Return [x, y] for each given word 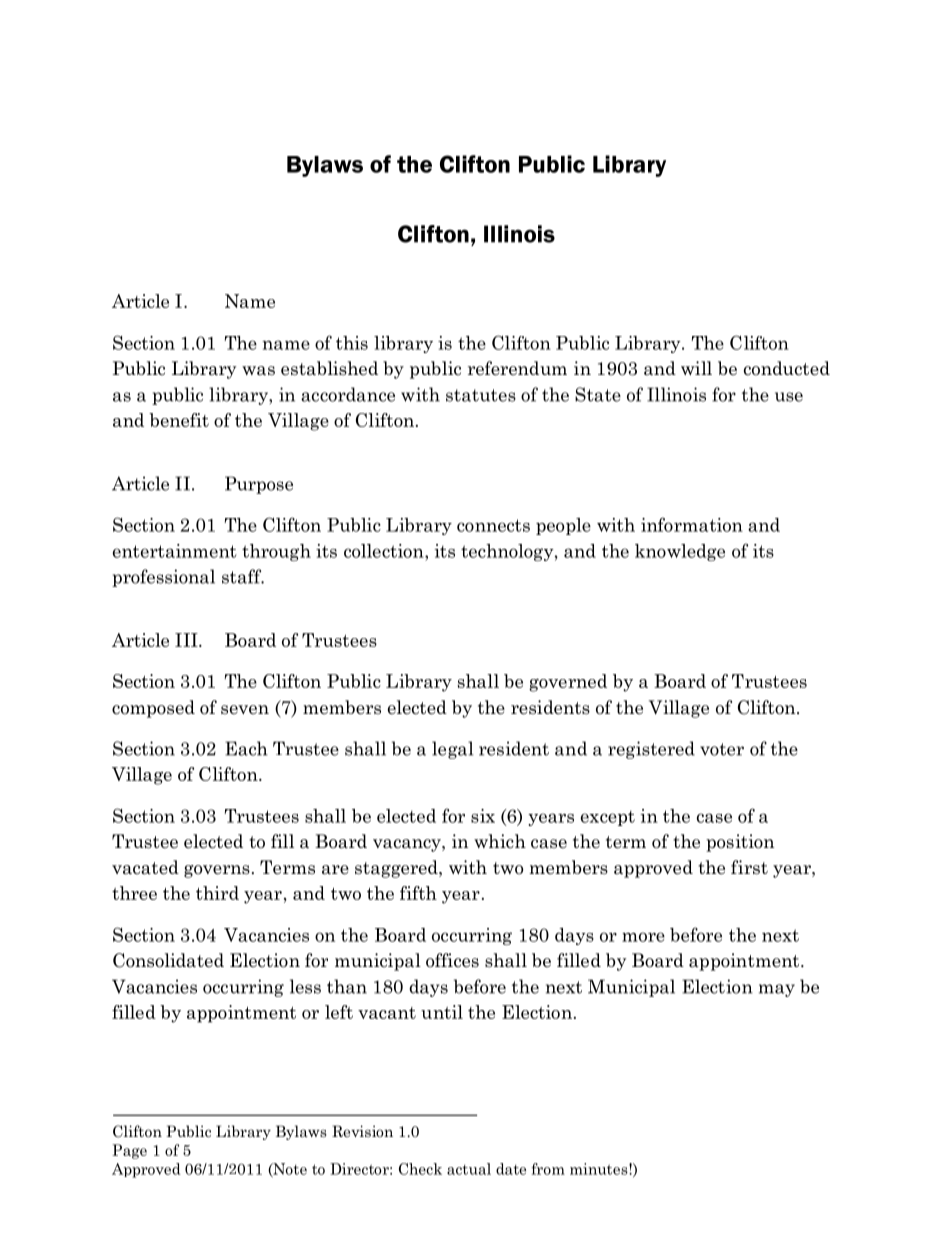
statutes [481, 395]
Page [129, 1151]
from [548, 1169]
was [258, 371]
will [696, 368]
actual [469, 1169]
